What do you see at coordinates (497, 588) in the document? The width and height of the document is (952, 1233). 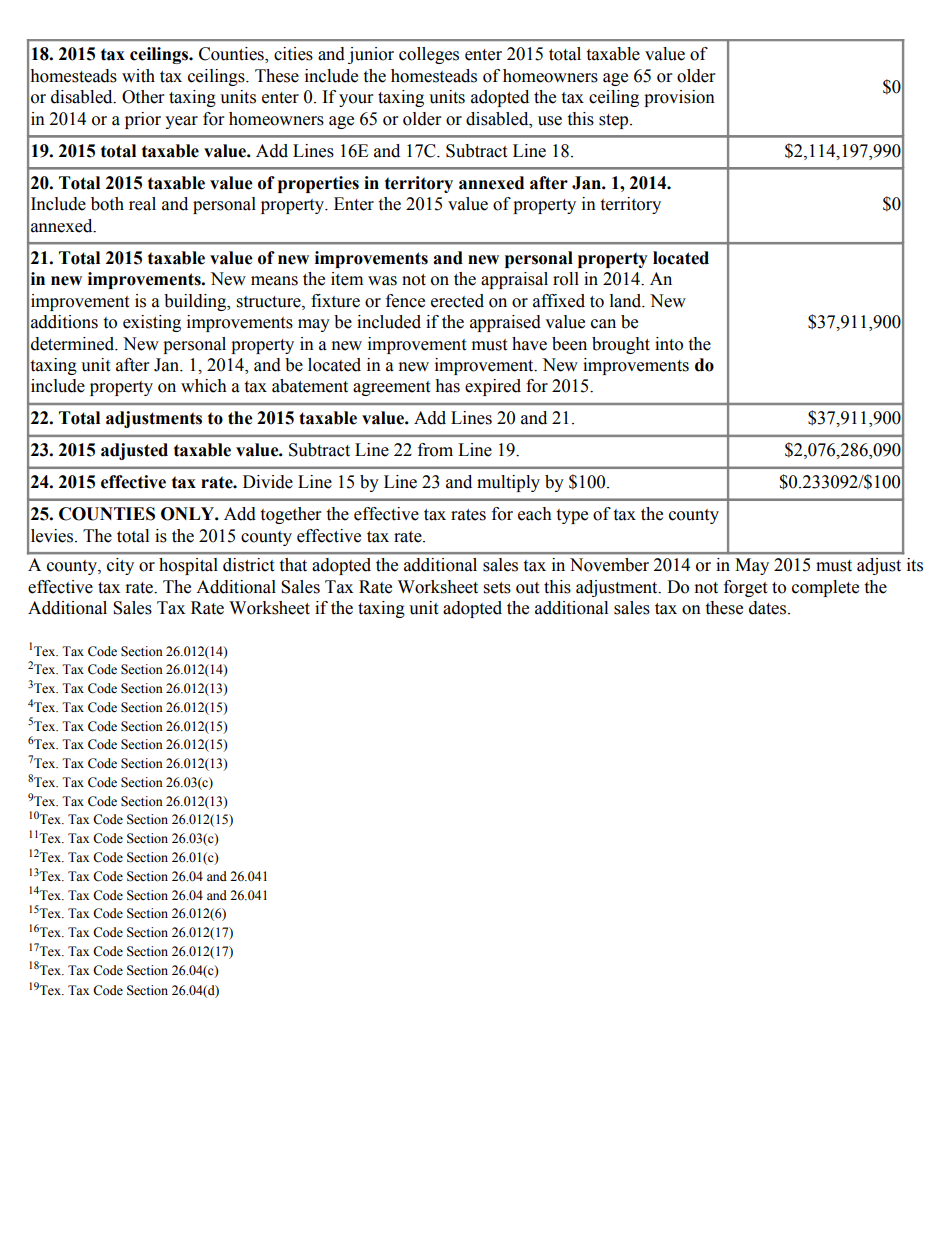 I see `sets` at bounding box center [497, 588].
